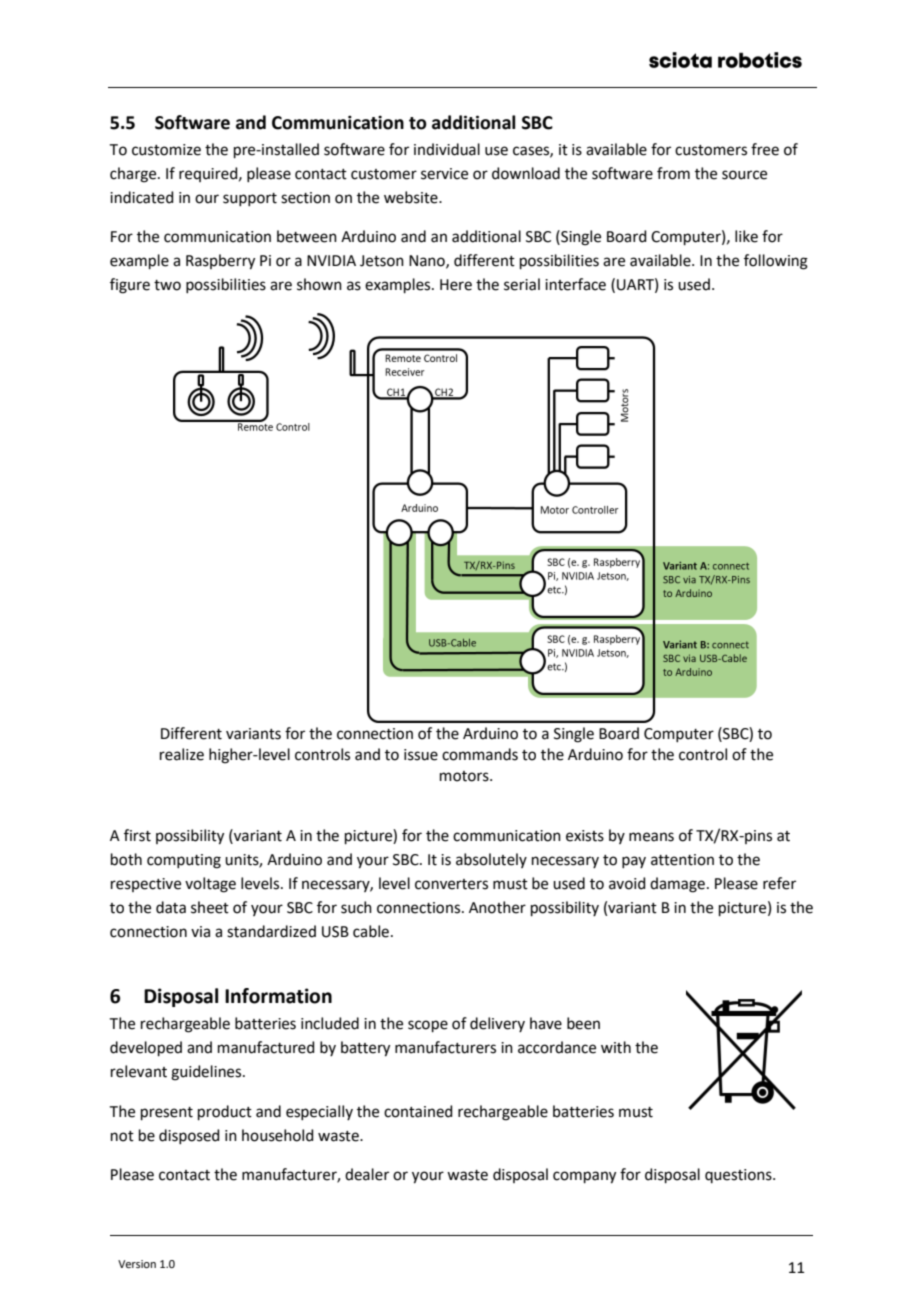 The image size is (924, 1309). I want to click on service, so click(444, 174).
